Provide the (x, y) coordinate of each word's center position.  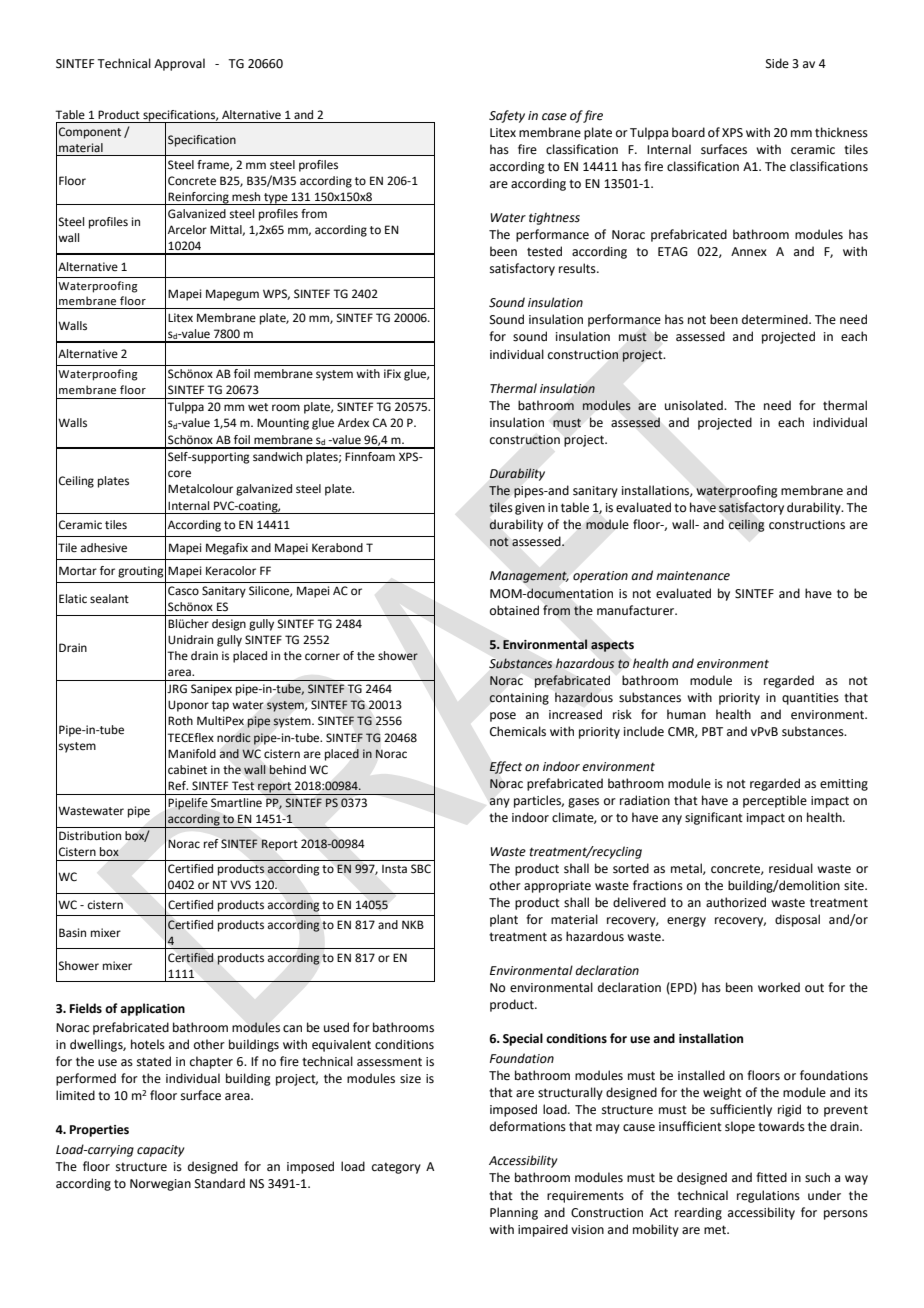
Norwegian (160, 1185)
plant (504, 920)
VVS (240, 885)
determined (776, 319)
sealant (109, 598)
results (578, 268)
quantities (810, 699)
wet (258, 407)
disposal (797, 920)
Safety (507, 116)
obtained (514, 610)
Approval (179, 64)
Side (777, 63)
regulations (768, 1196)
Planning (514, 1213)
